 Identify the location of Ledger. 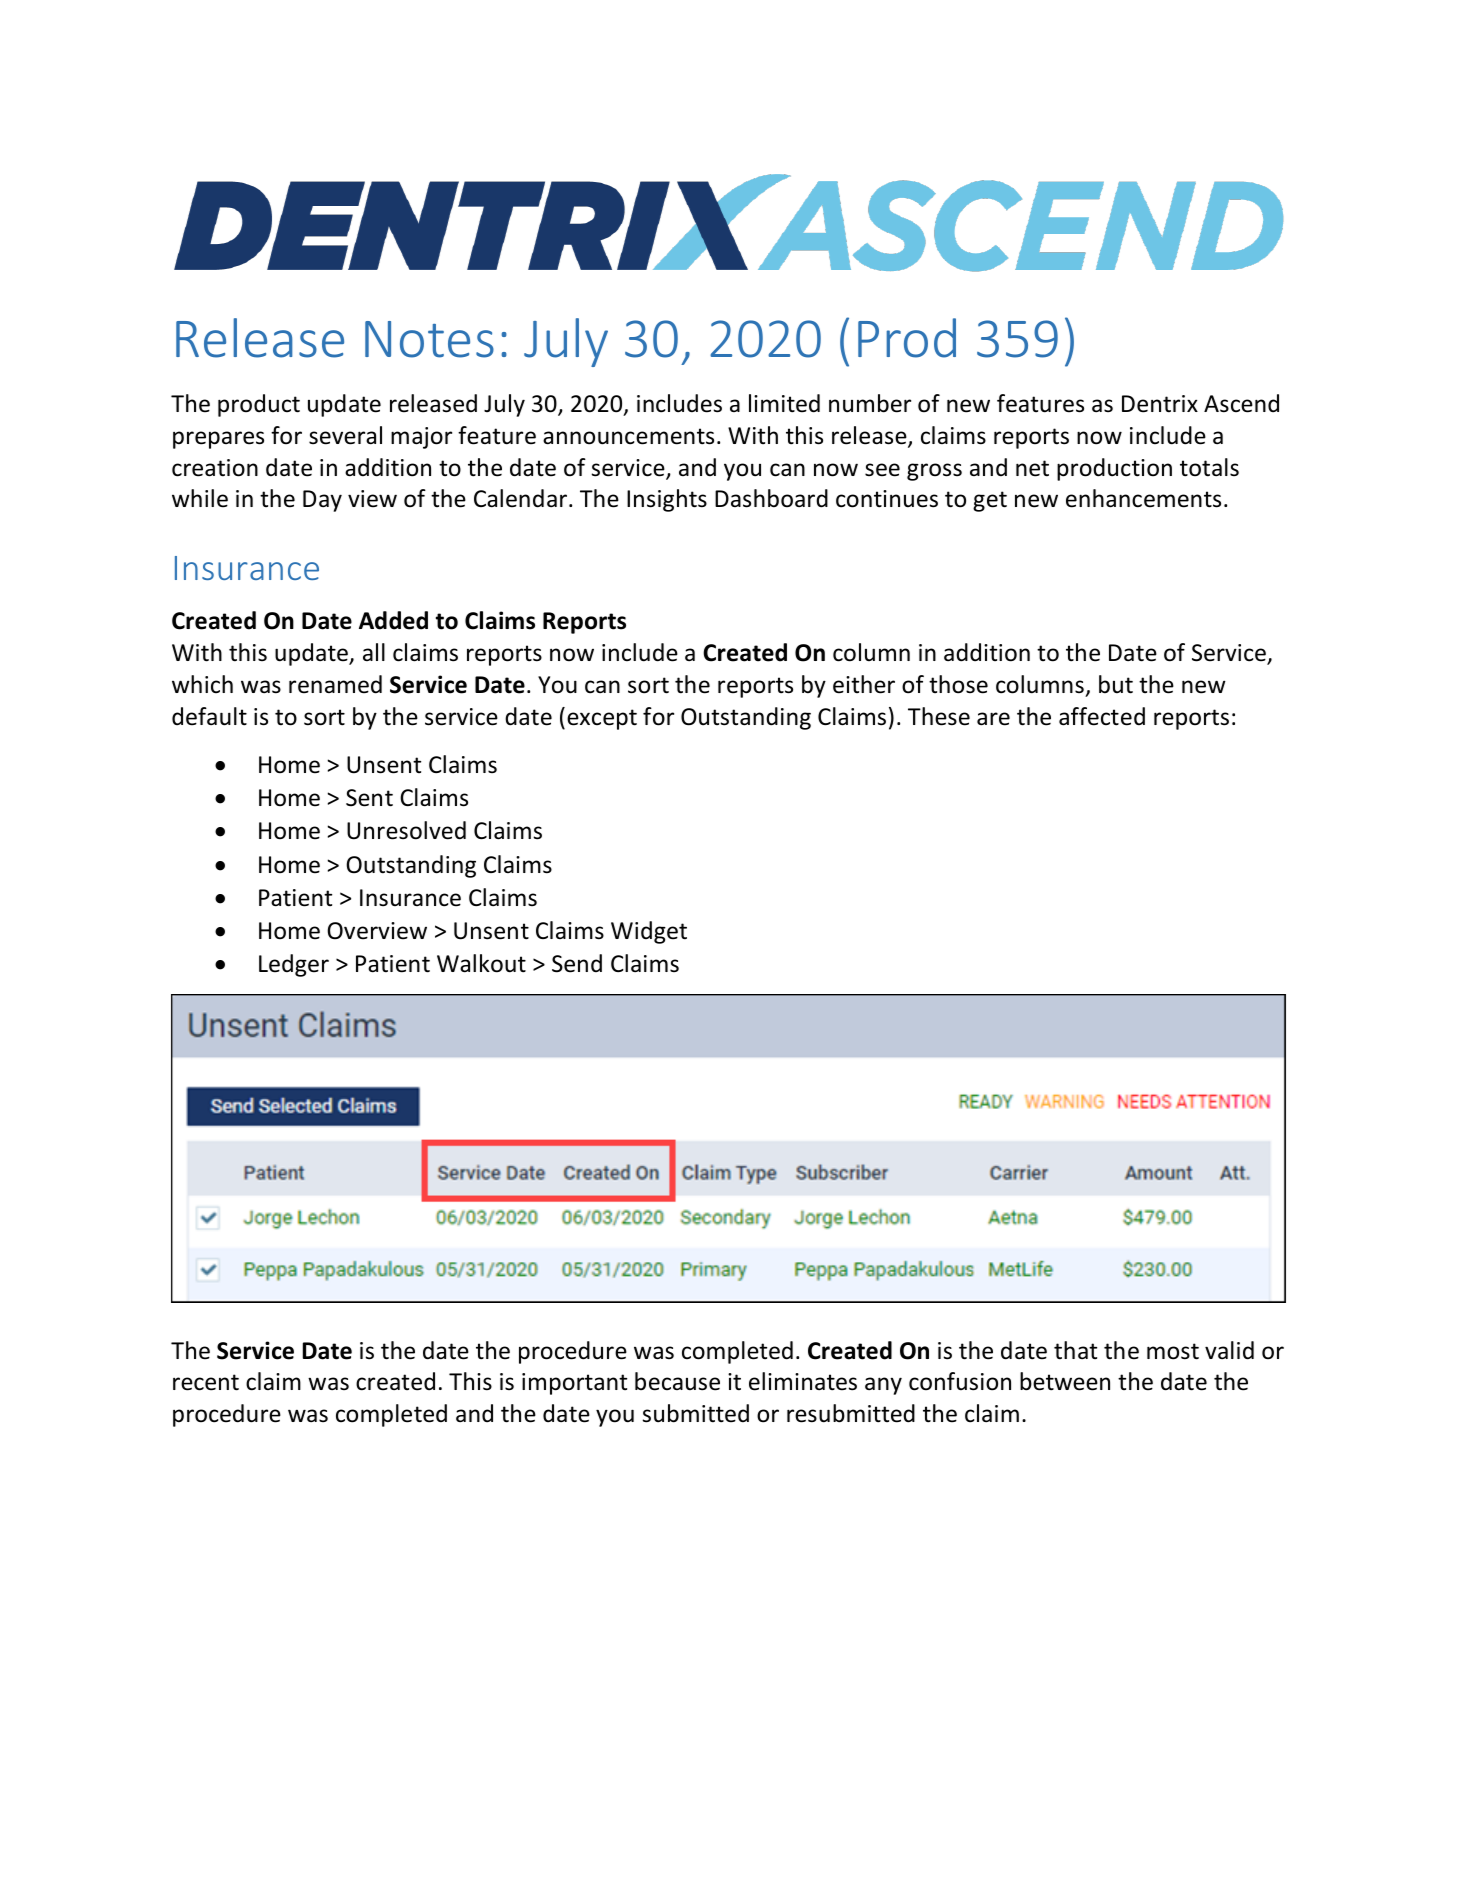
(294, 965).
